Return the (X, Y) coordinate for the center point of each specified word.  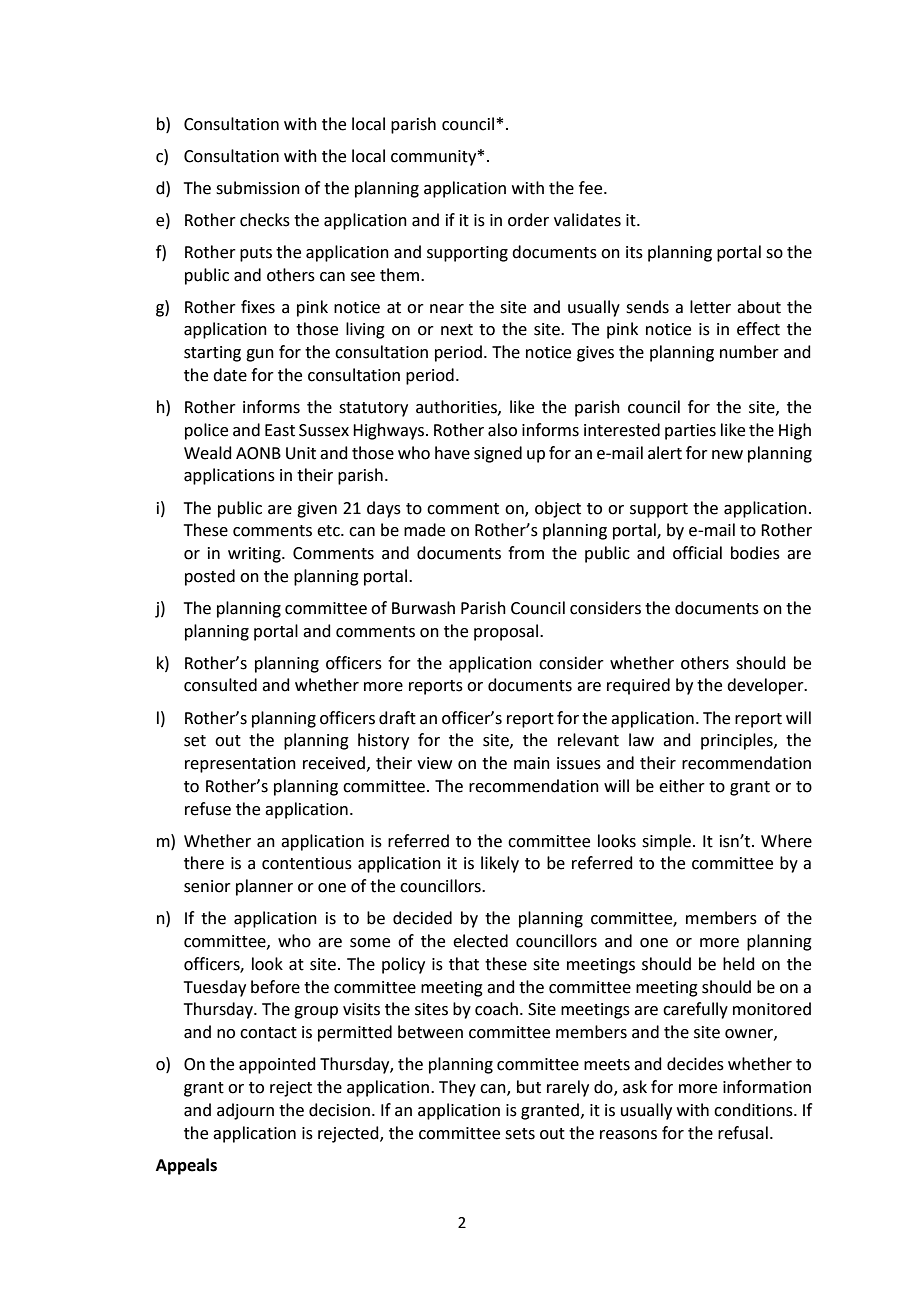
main (532, 763)
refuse (208, 809)
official (697, 553)
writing (255, 555)
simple (666, 842)
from (526, 553)
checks (265, 220)
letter (710, 307)
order (528, 220)
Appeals (186, 1166)
